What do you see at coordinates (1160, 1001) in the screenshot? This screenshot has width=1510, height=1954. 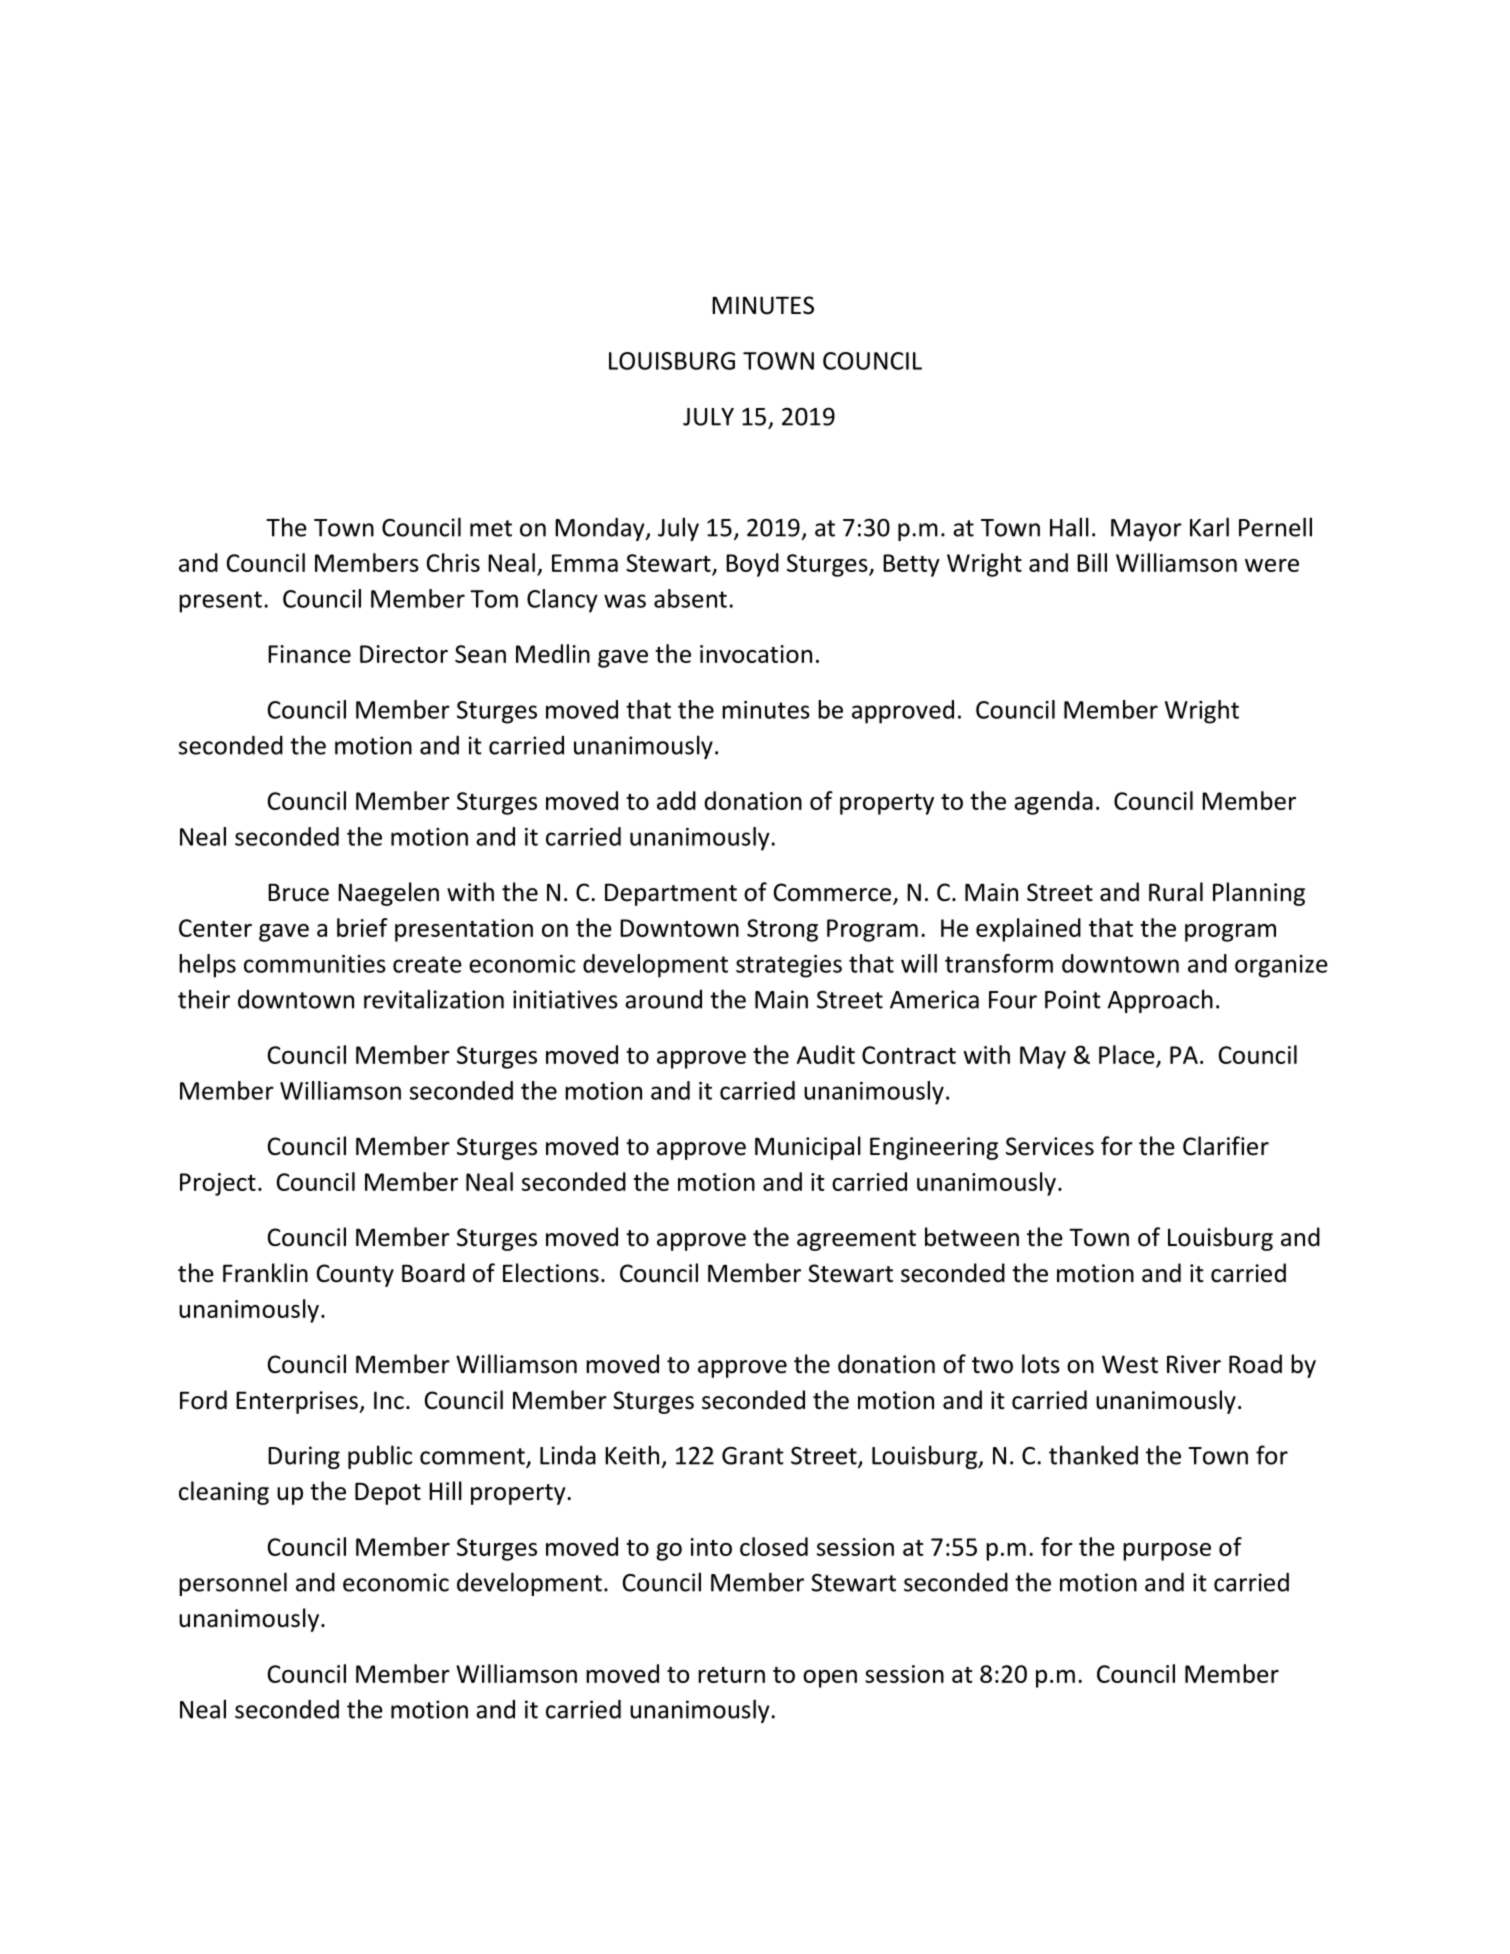 I see `Approach` at bounding box center [1160, 1001].
